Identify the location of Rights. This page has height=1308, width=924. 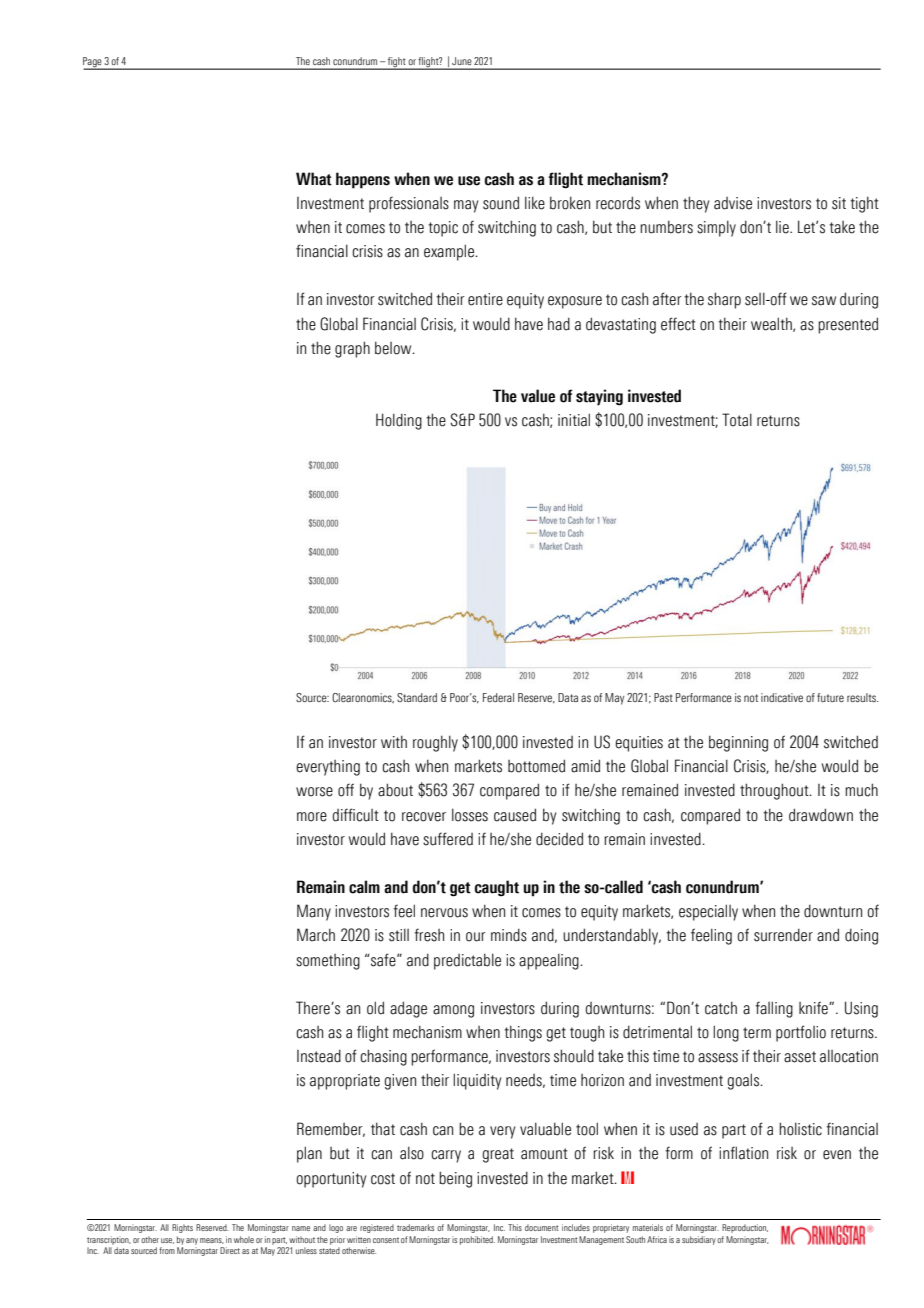
(182, 1228).
